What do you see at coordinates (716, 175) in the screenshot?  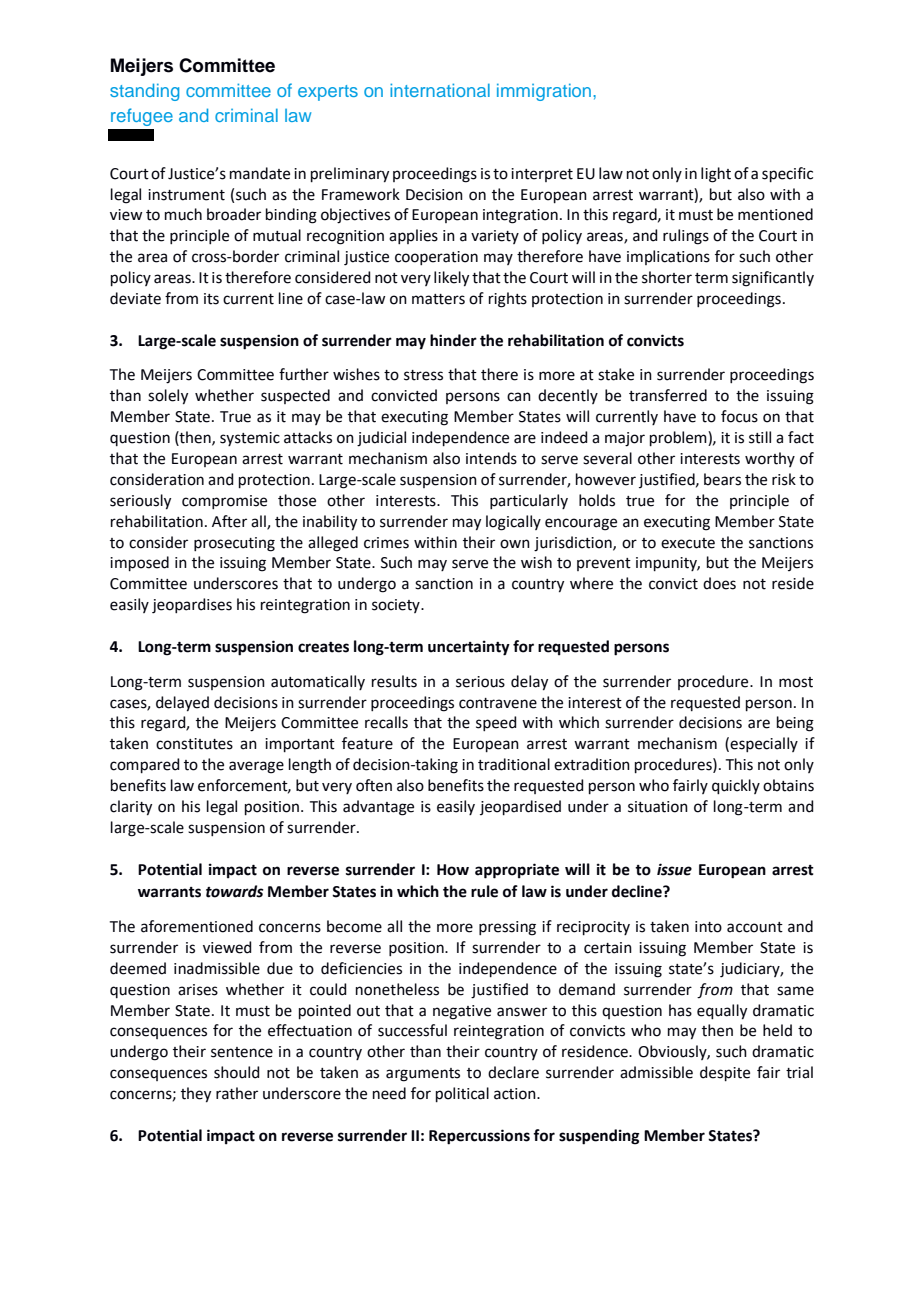 I see `light` at bounding box center [716, 175].
